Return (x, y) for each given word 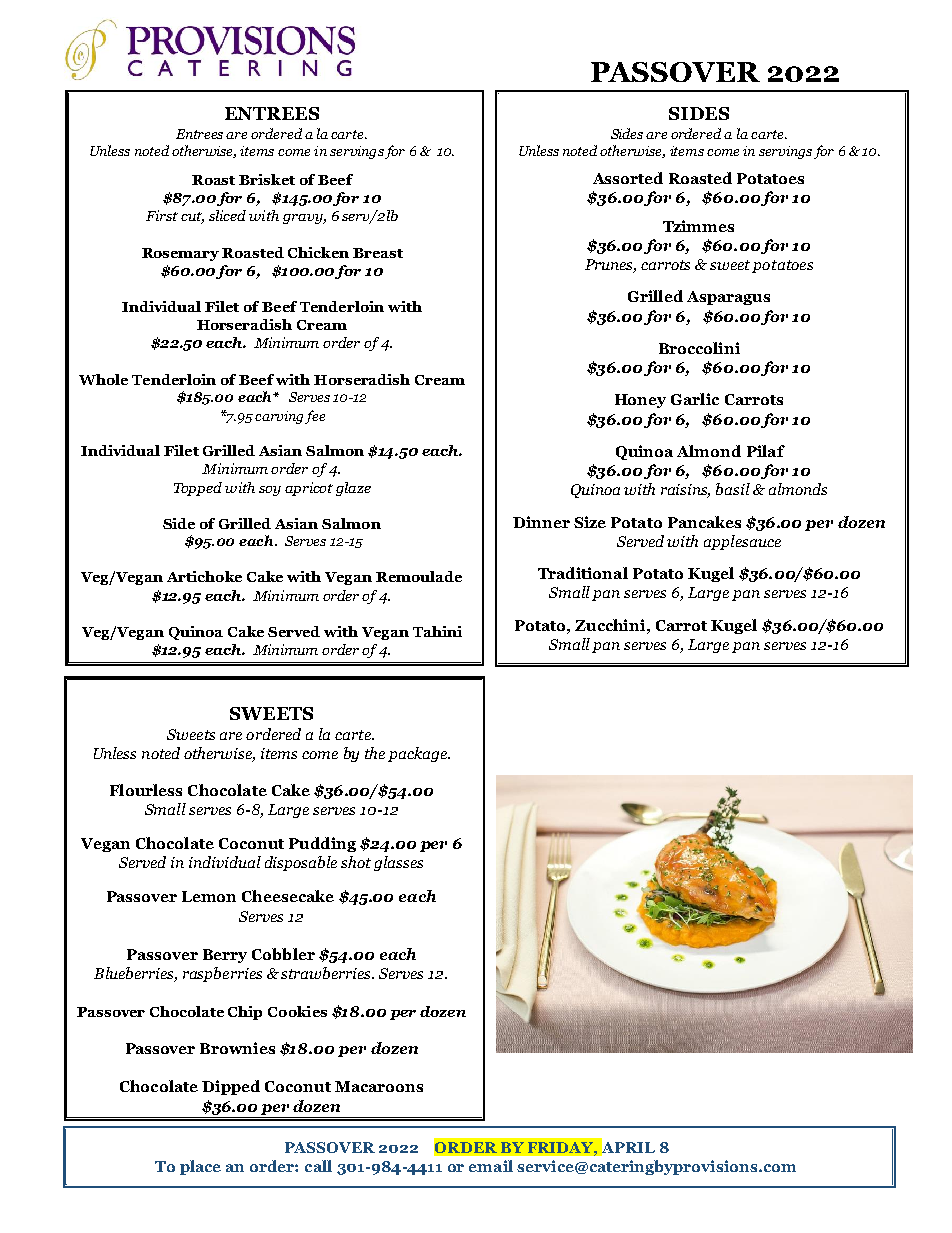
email (491, 1166)
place (200, 1167)
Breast (378, 253)
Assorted (628, 178)
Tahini (437, 631)
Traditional (583, 573)
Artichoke (204, 576)
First (162, 215)
